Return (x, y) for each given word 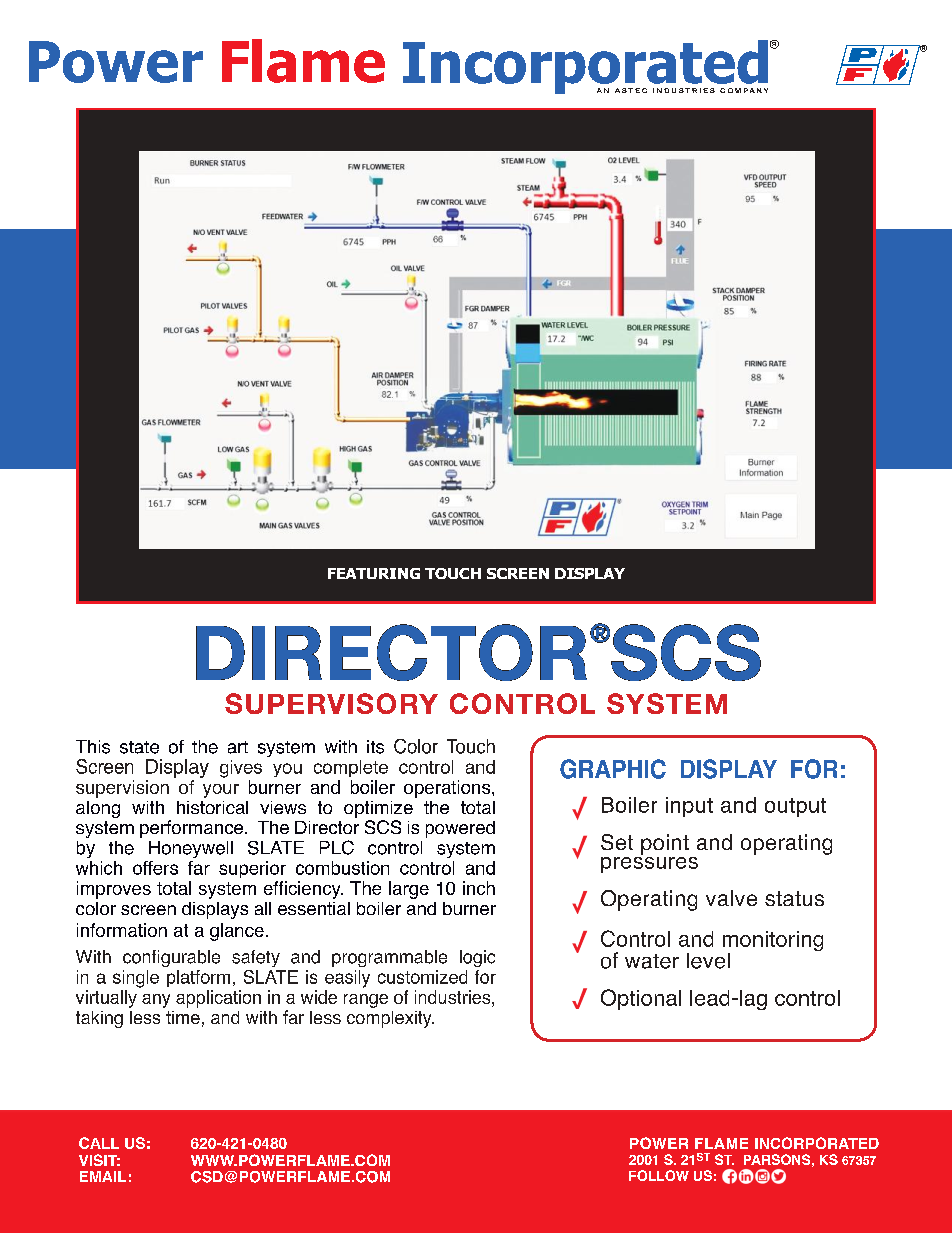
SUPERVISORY (331, 703)
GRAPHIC (613, 769)
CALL (99, 1143)
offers (155, 868)
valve (731, 898)
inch (479, 888)
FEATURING (374, 573)
